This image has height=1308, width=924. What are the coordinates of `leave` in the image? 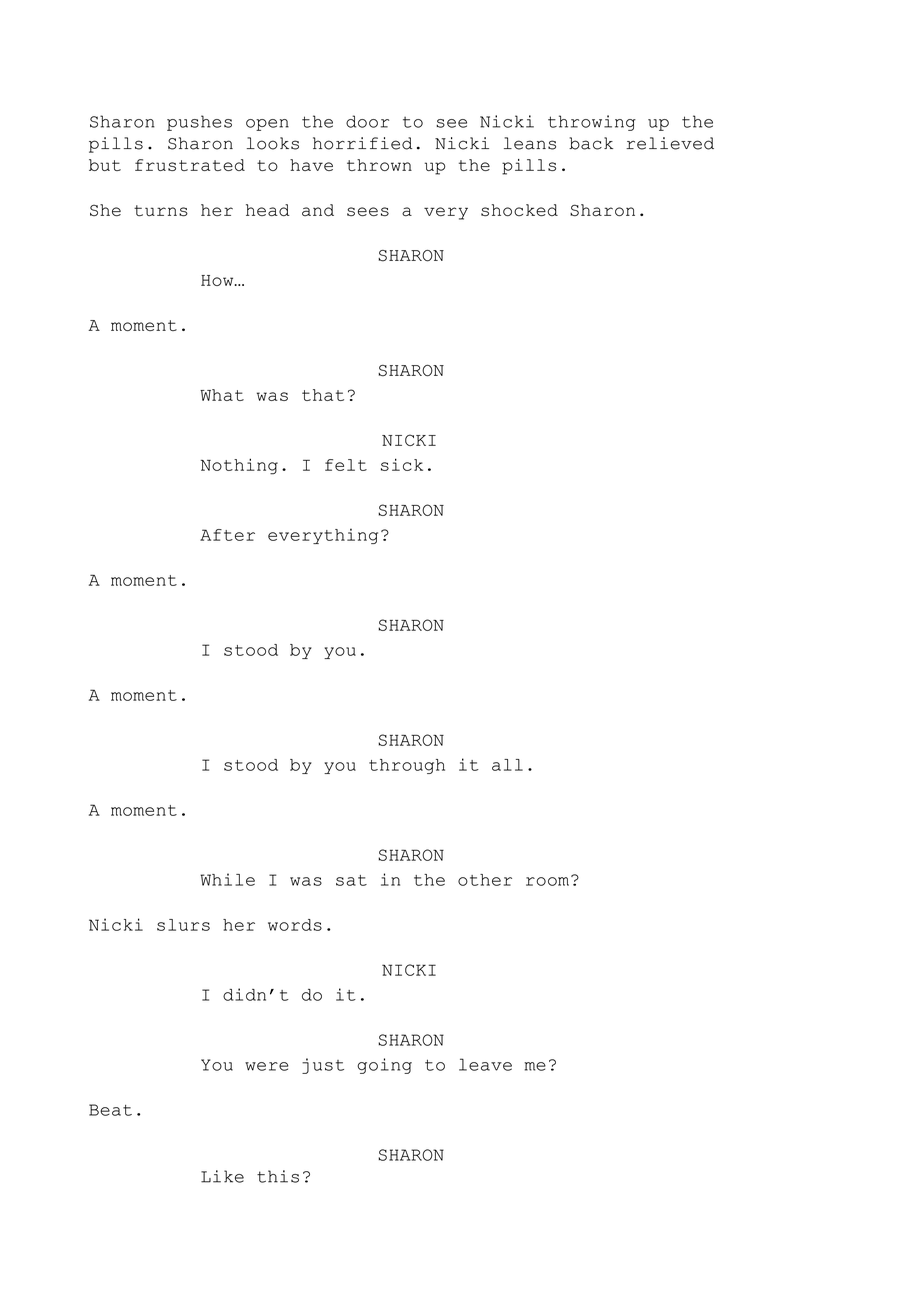 It's located at (485, 1064).
